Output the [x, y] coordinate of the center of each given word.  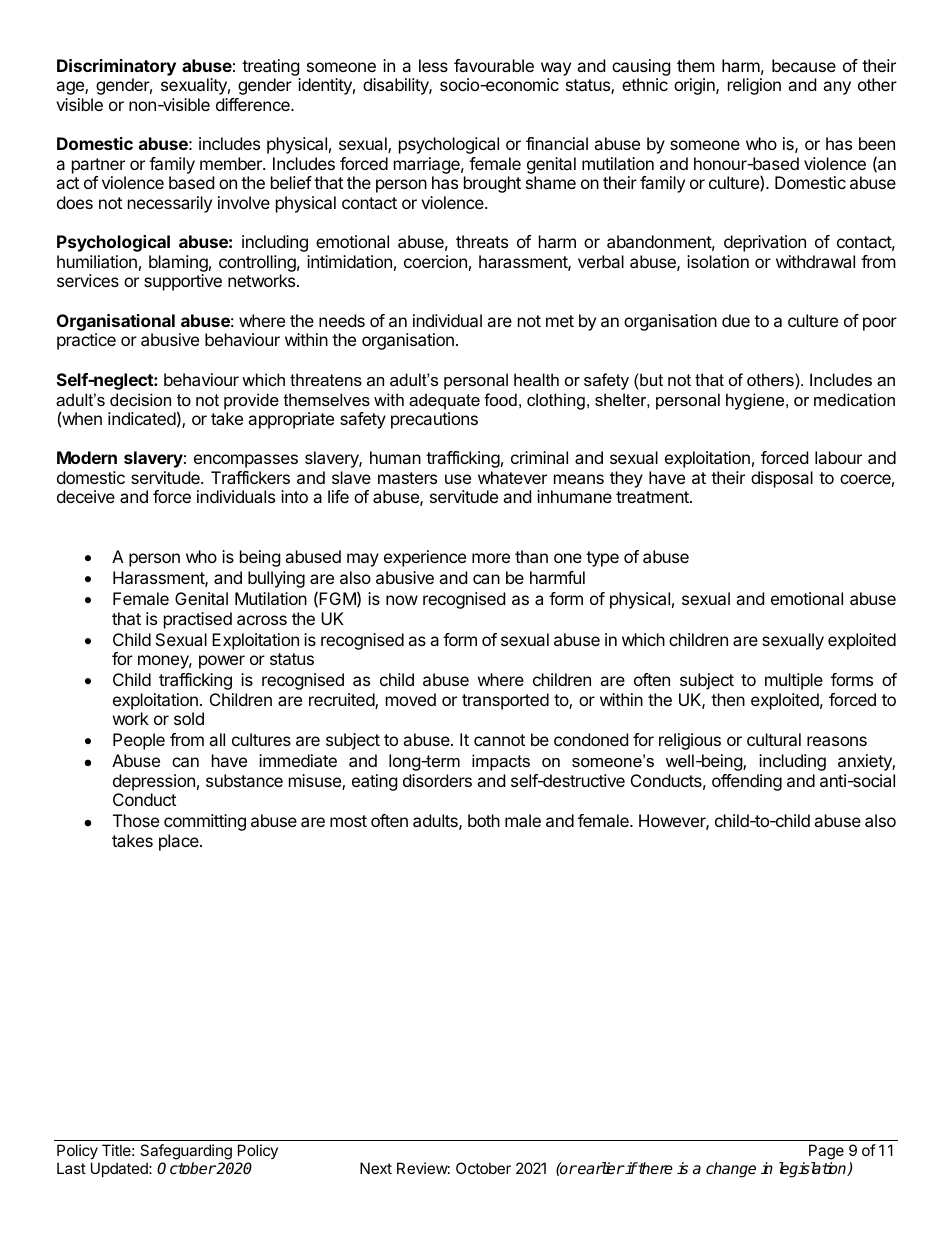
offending [747, 782]
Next [376, 1168]
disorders [437, 780]
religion [754, 86]
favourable [494, 65]
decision [140, 399]
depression [154, 782]
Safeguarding [186, 1153]
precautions [434, 420]
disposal [782, 479]
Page [826, 1153]
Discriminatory [116, 67]
